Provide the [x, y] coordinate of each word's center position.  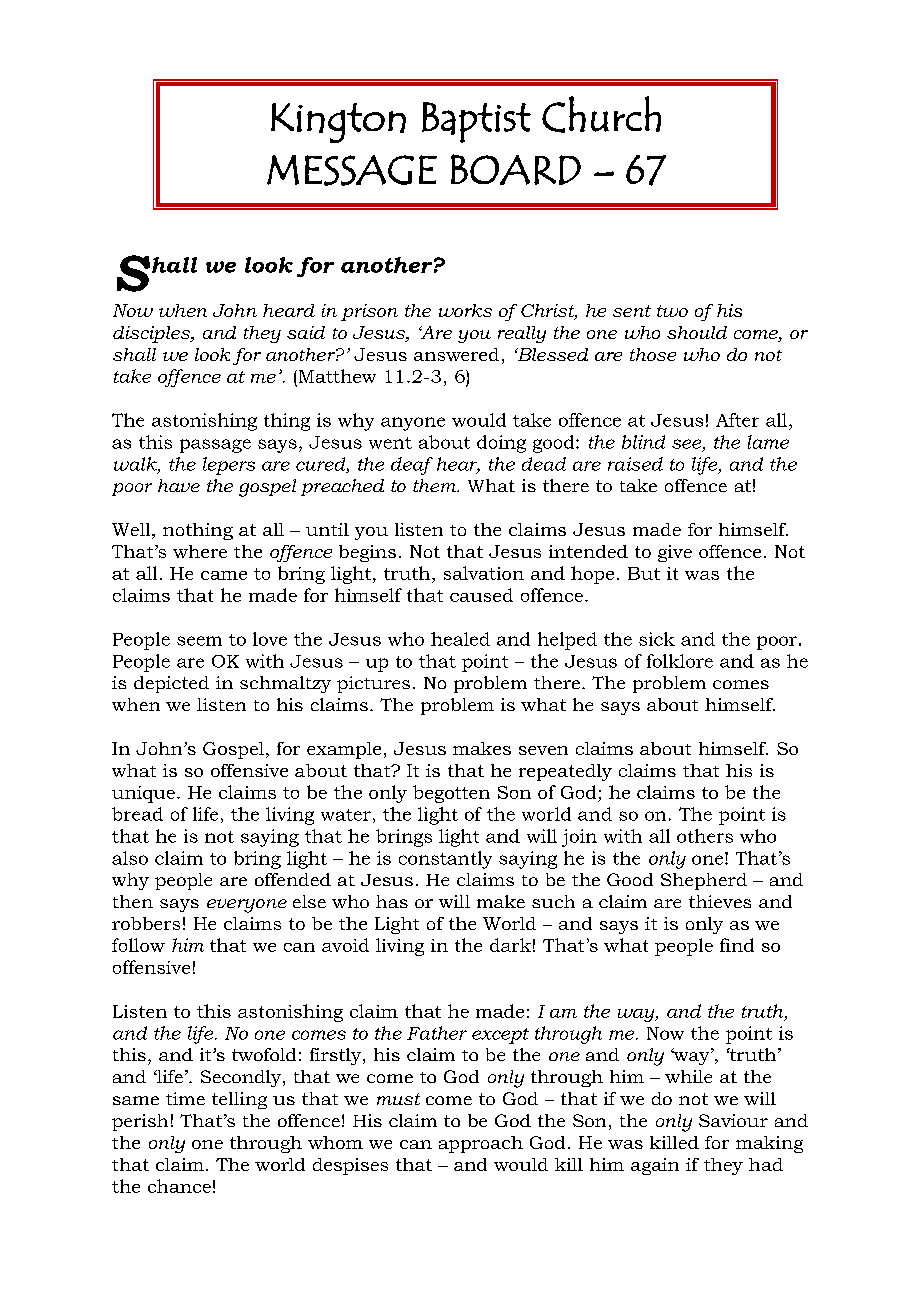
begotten [451, 794]
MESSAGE [352, 170]
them [436, 485]
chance [179, 1186]
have [179, 485]
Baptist [476, 122]
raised [635, 464]
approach [481, 1144]
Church [601, 114]
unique [143, 794]
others [705, 836]
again [655, 1166]
